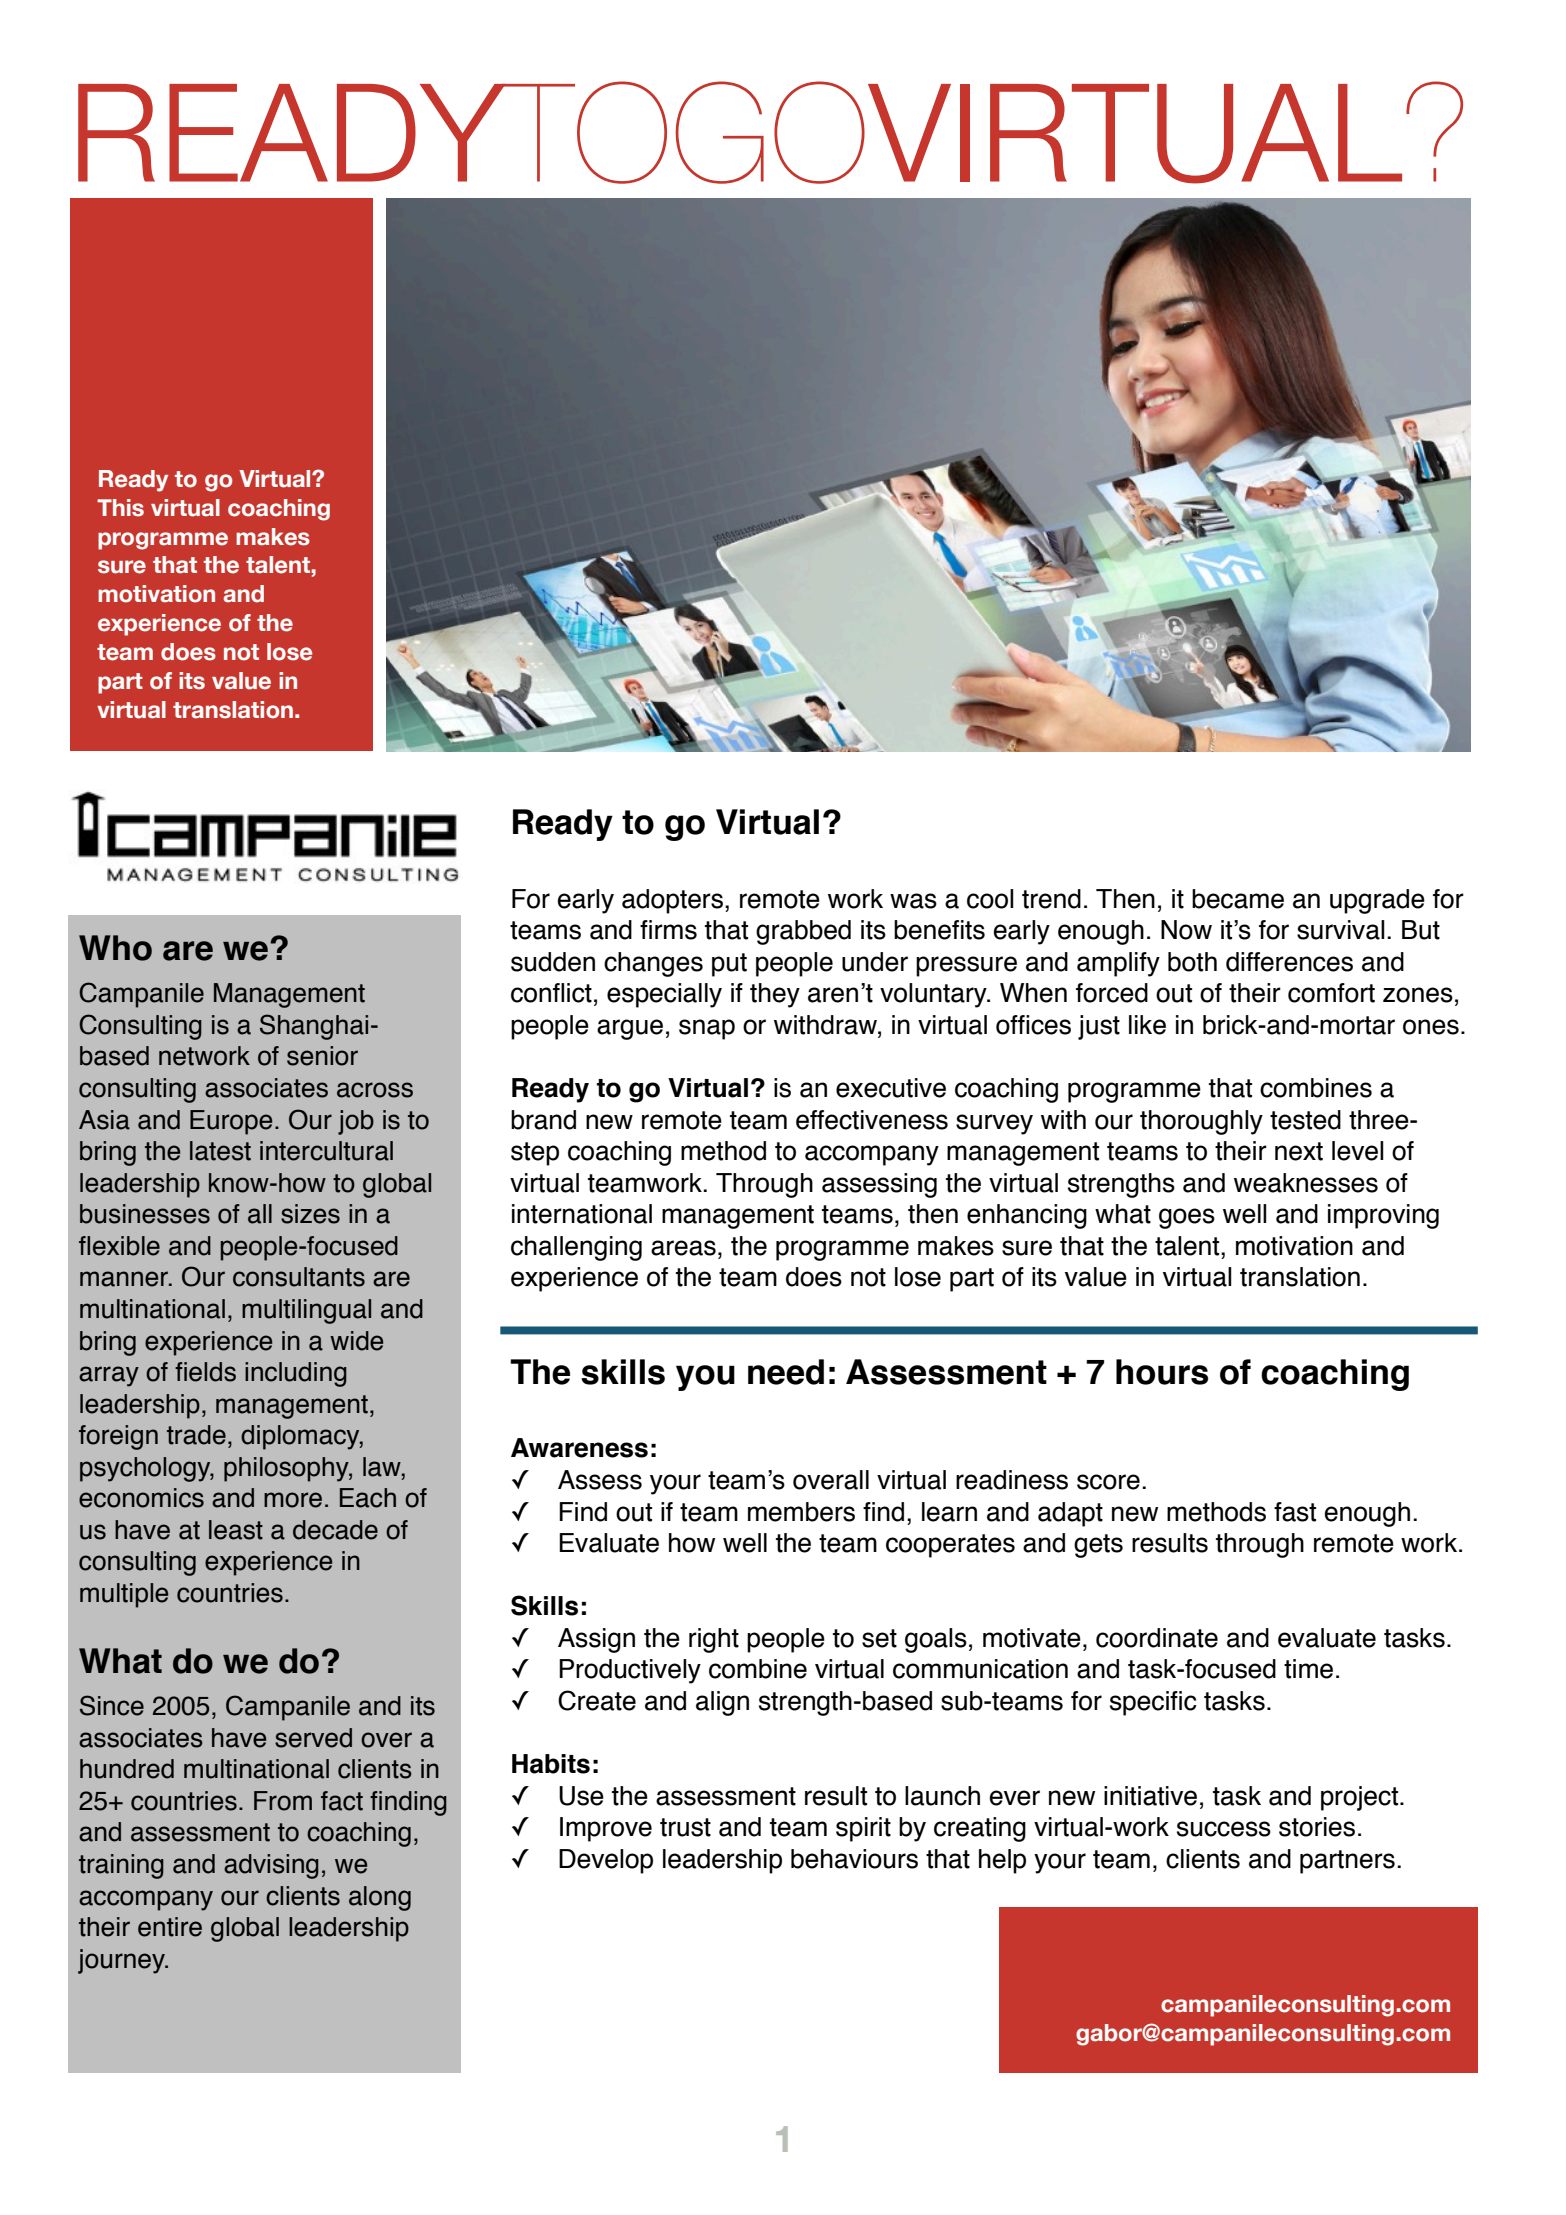  What do you see at coordinates (120, 508) in the page?
I see `This` at bounding box center [120, 508].
